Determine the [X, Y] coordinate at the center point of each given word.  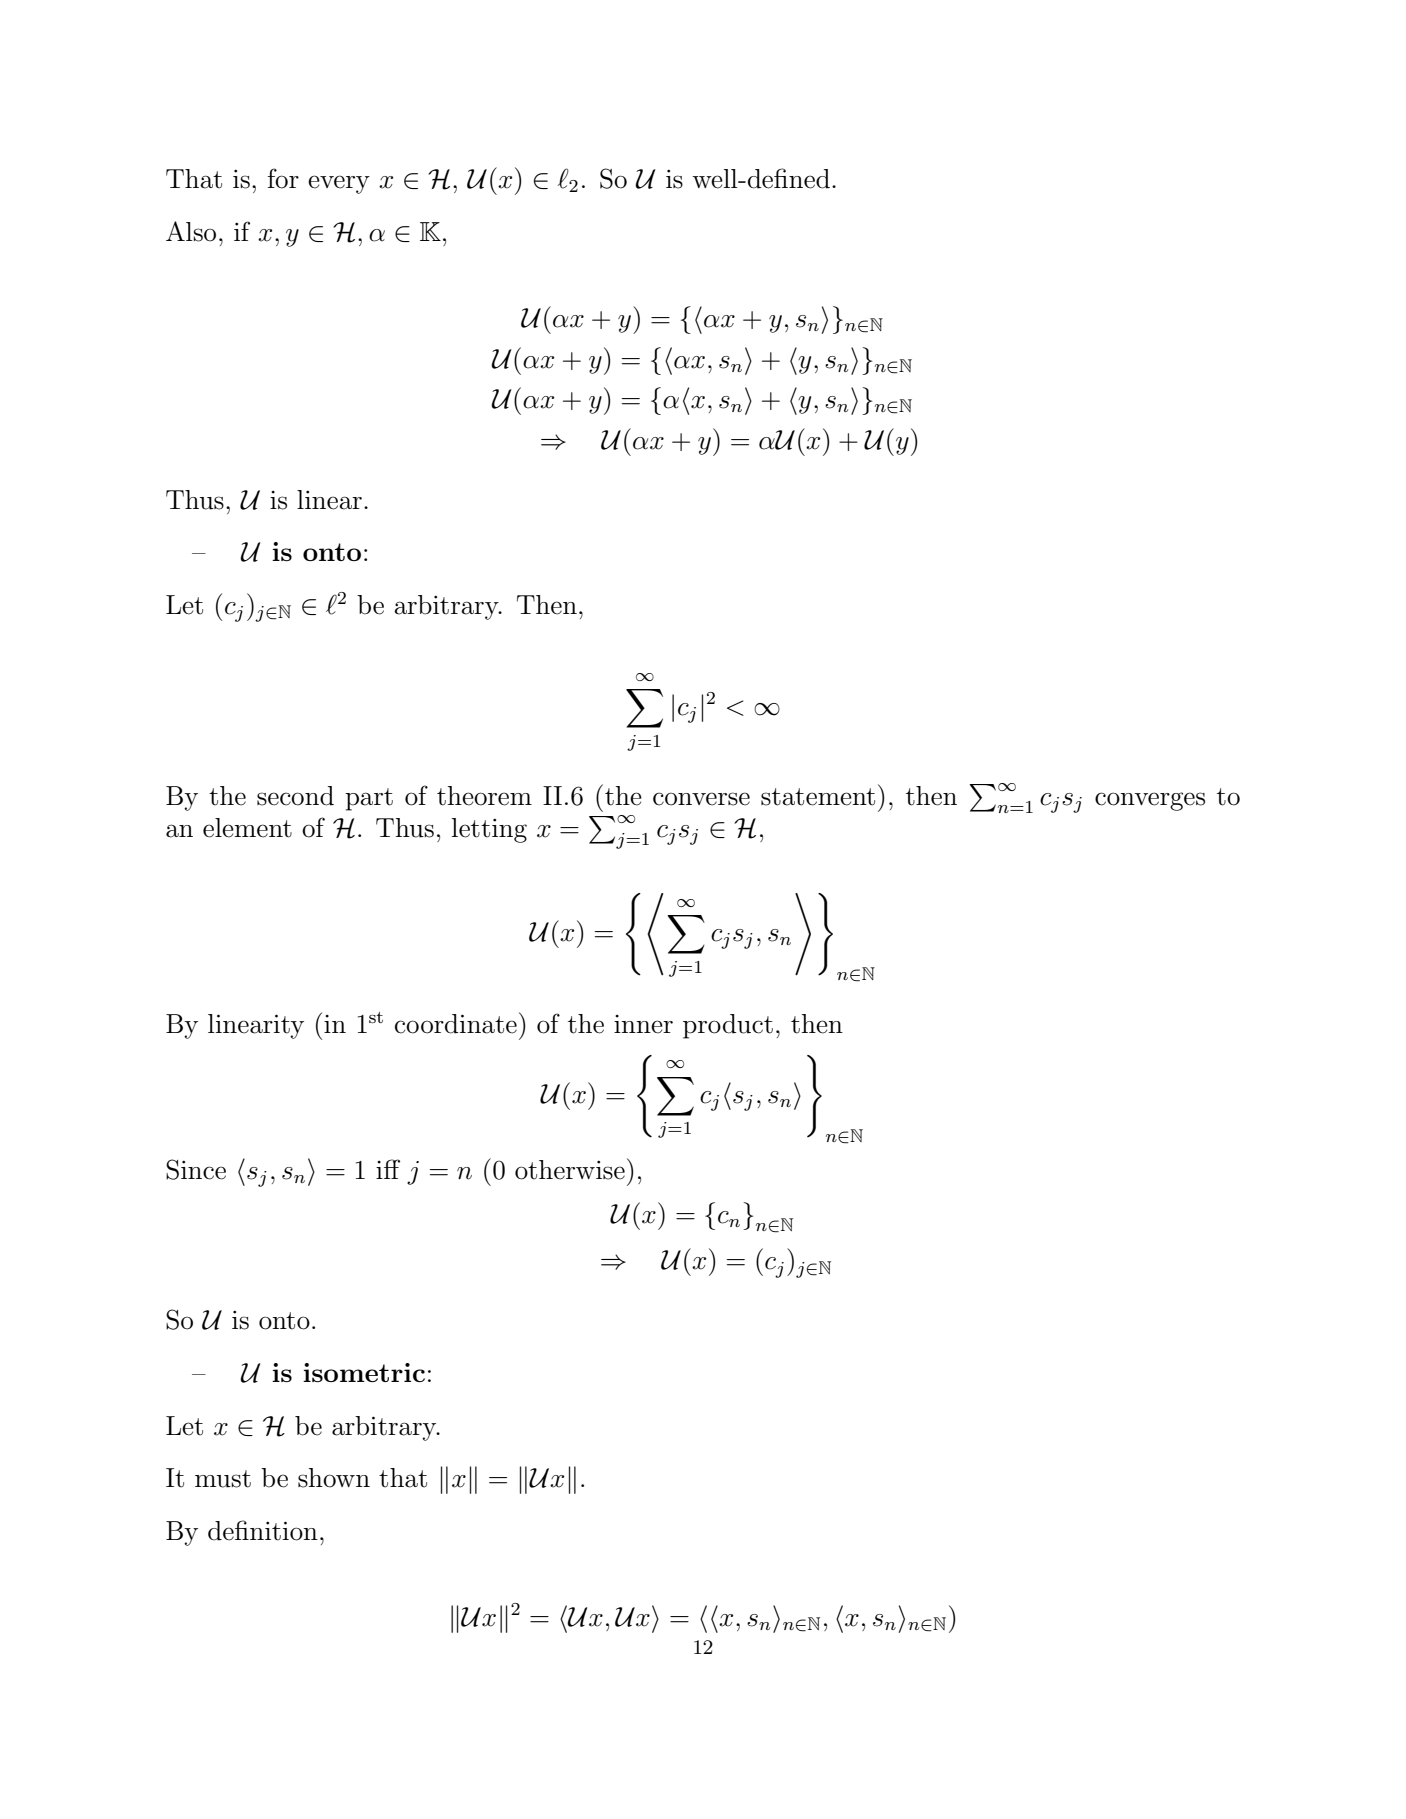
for [283, 178]
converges [1150, 801]
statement [818, 797]
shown [334, 1478]
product [728, 1026]
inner [643, 1024]
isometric [364, 1372]
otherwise [570, 1170]
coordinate [456, 1024]
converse [701, 799]
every [339, 184]
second [295, 796]
